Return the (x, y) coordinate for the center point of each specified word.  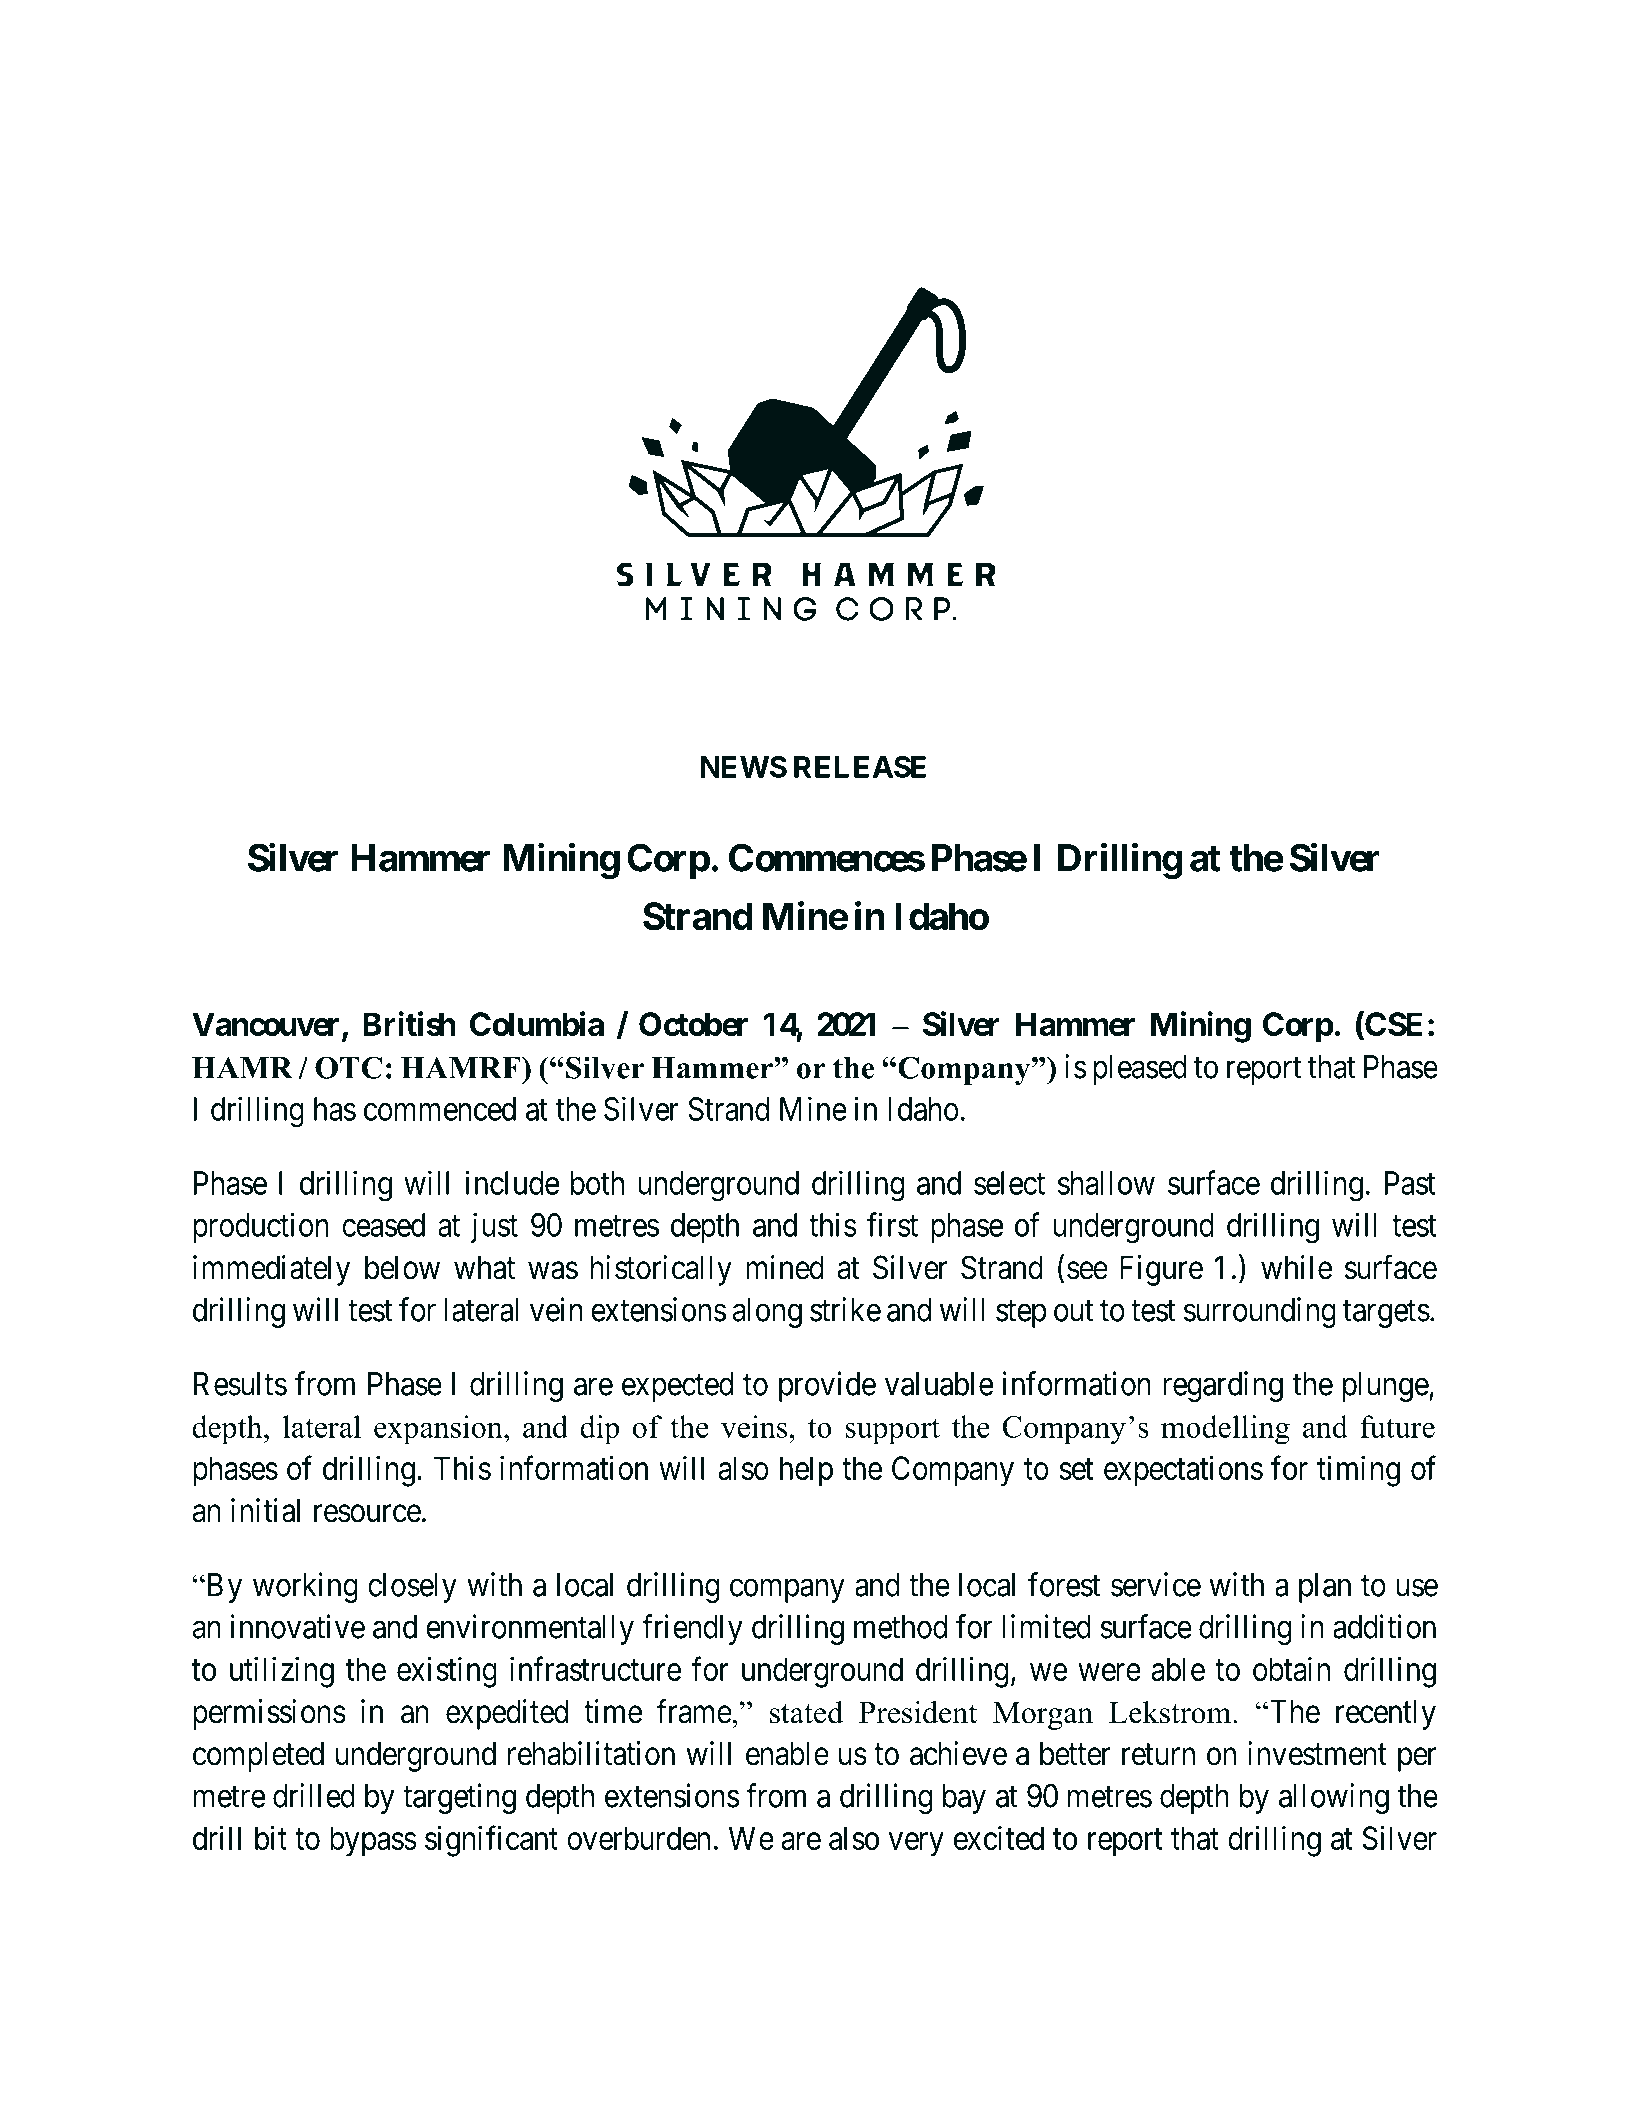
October (693, 1024)
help (806, 1471)
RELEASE (860, 767)
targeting (459, 1798)
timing (1358, 1471)
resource (367, 1514)
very (916, 1844)
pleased (1140, 1070)
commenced (440, 1109)
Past (1410, 1183)
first (892, 1224)
